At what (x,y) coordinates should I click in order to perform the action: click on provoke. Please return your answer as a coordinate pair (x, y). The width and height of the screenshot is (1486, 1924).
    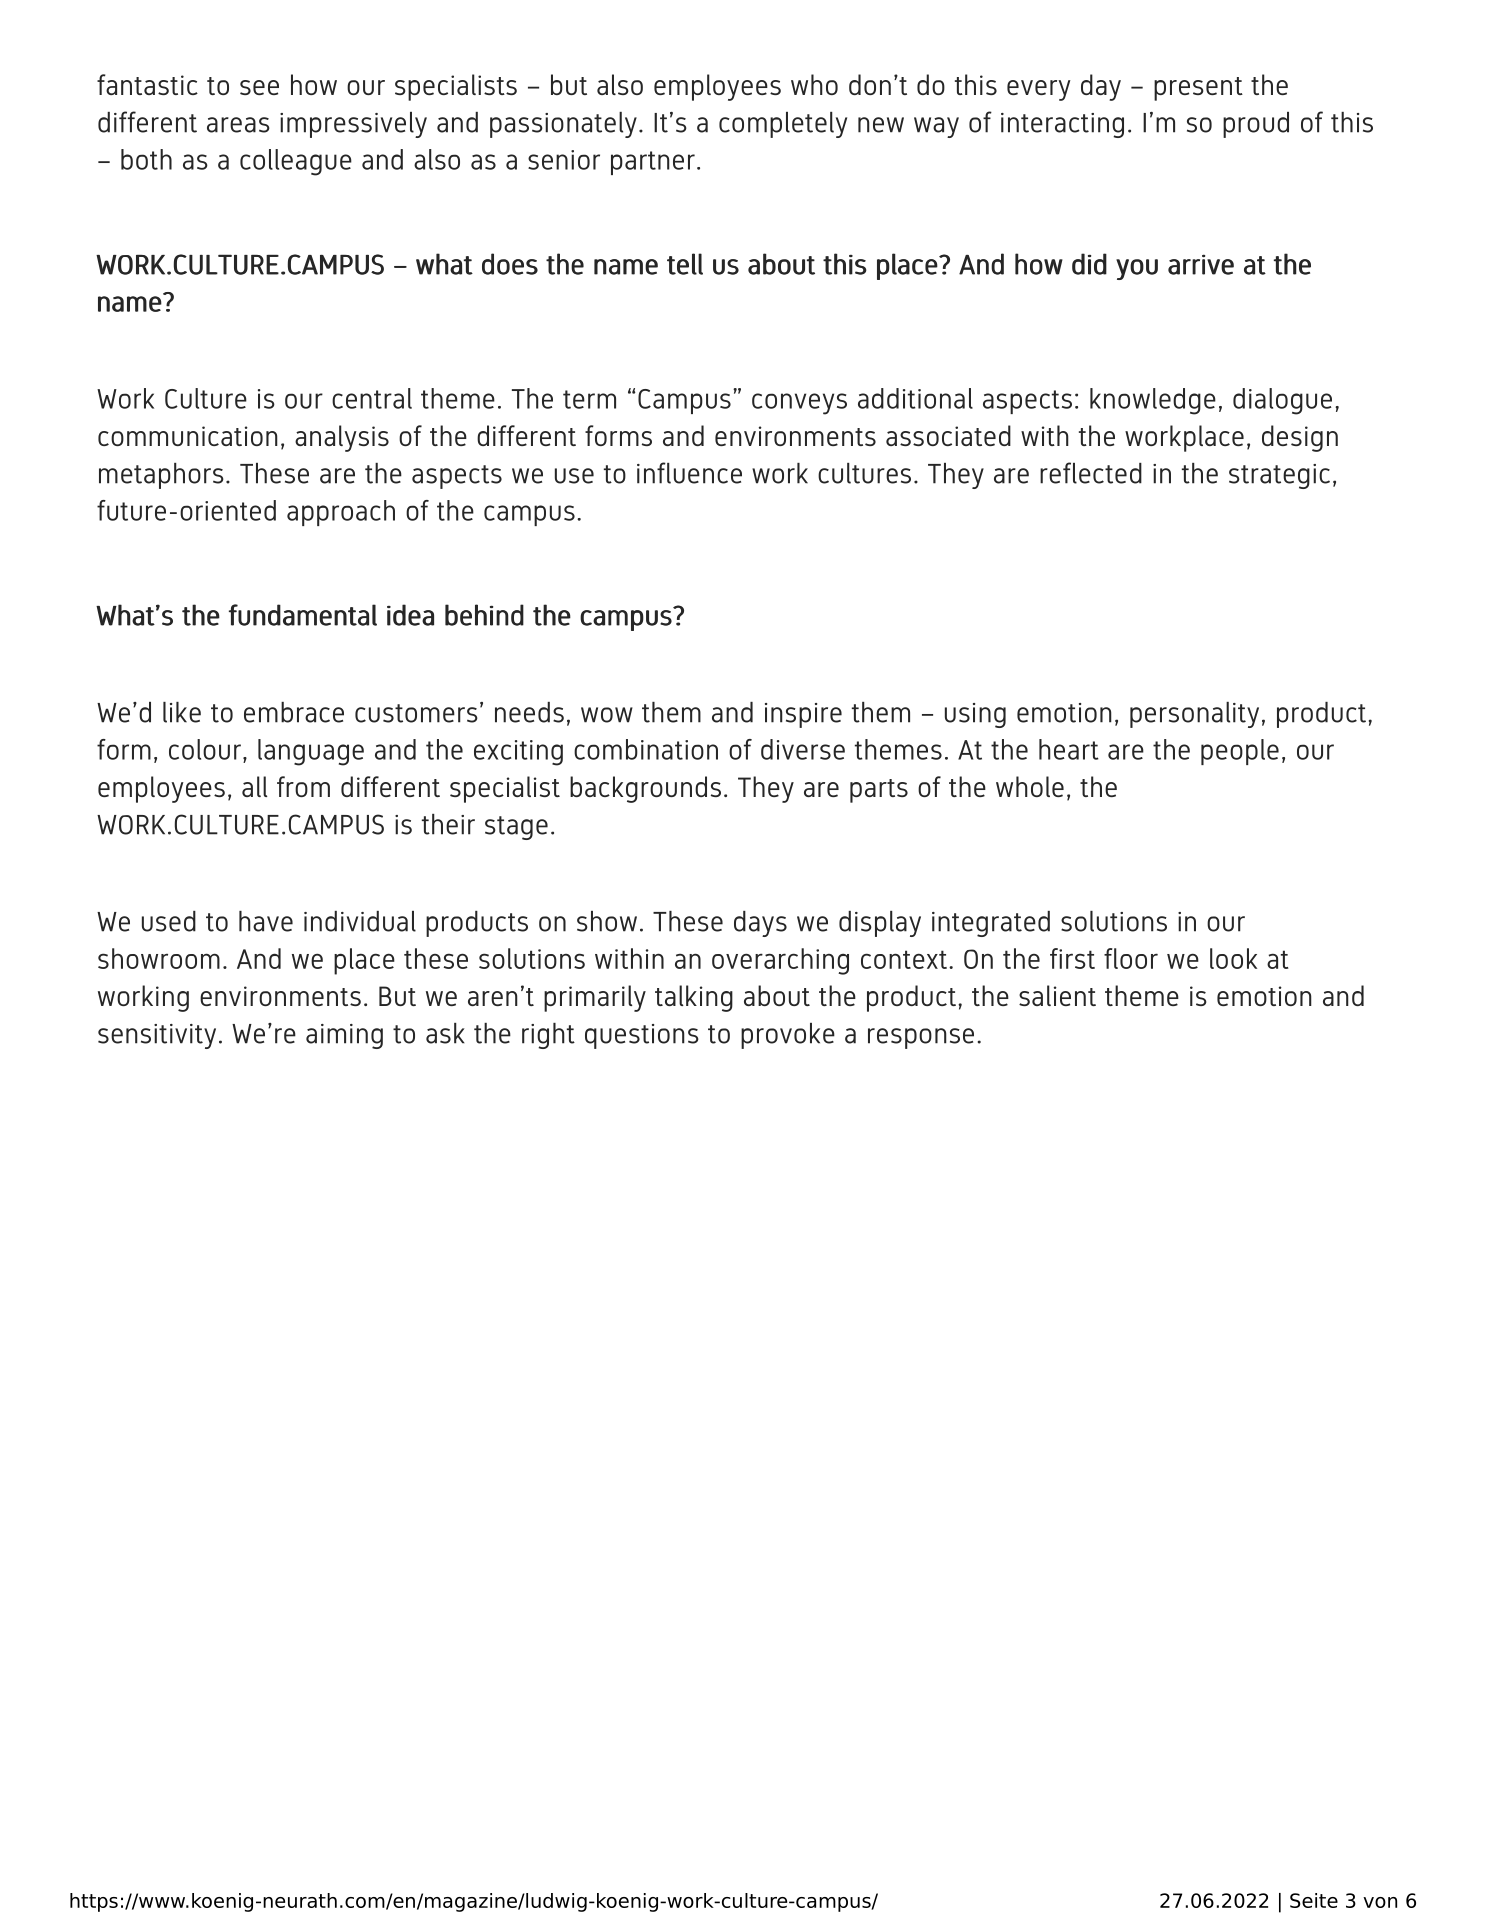
    Looking at the image, I should click on (788, 1036).
